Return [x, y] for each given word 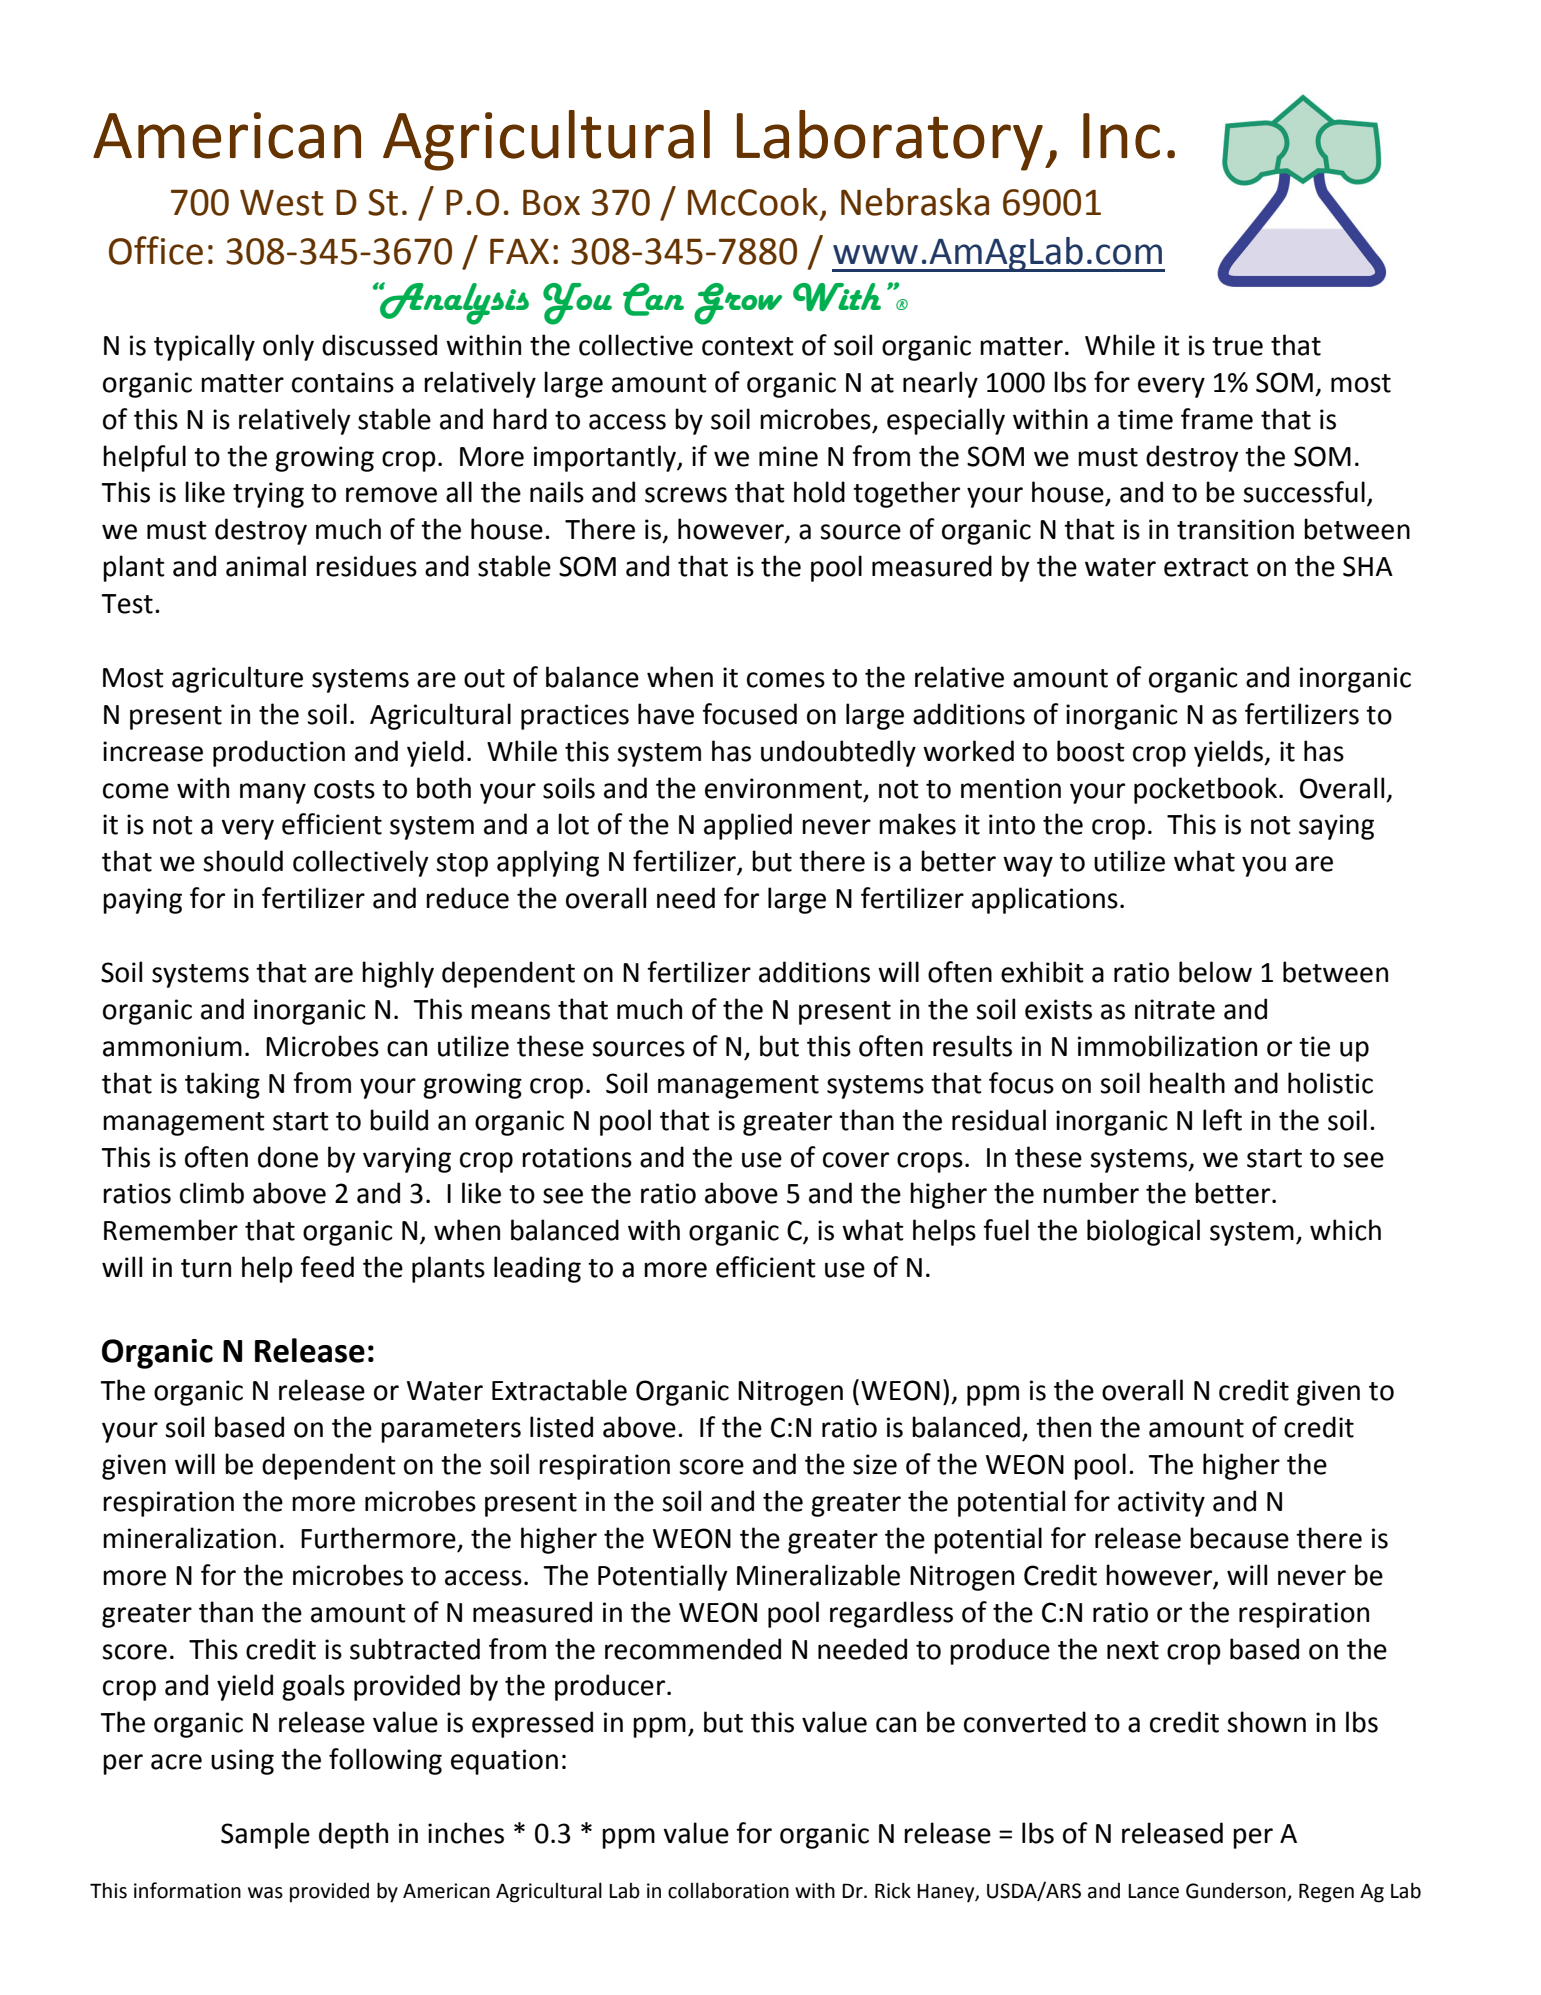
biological [1143, 1232]
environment [783, 788]
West [282, 203]
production [279, 753]
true [1237, 346]
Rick [893, 1890]
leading [537, 1269]
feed [327, 1267]
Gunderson [1237, 1891]
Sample [265, 1835]
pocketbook [1205, 790]
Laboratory [890, 140]
